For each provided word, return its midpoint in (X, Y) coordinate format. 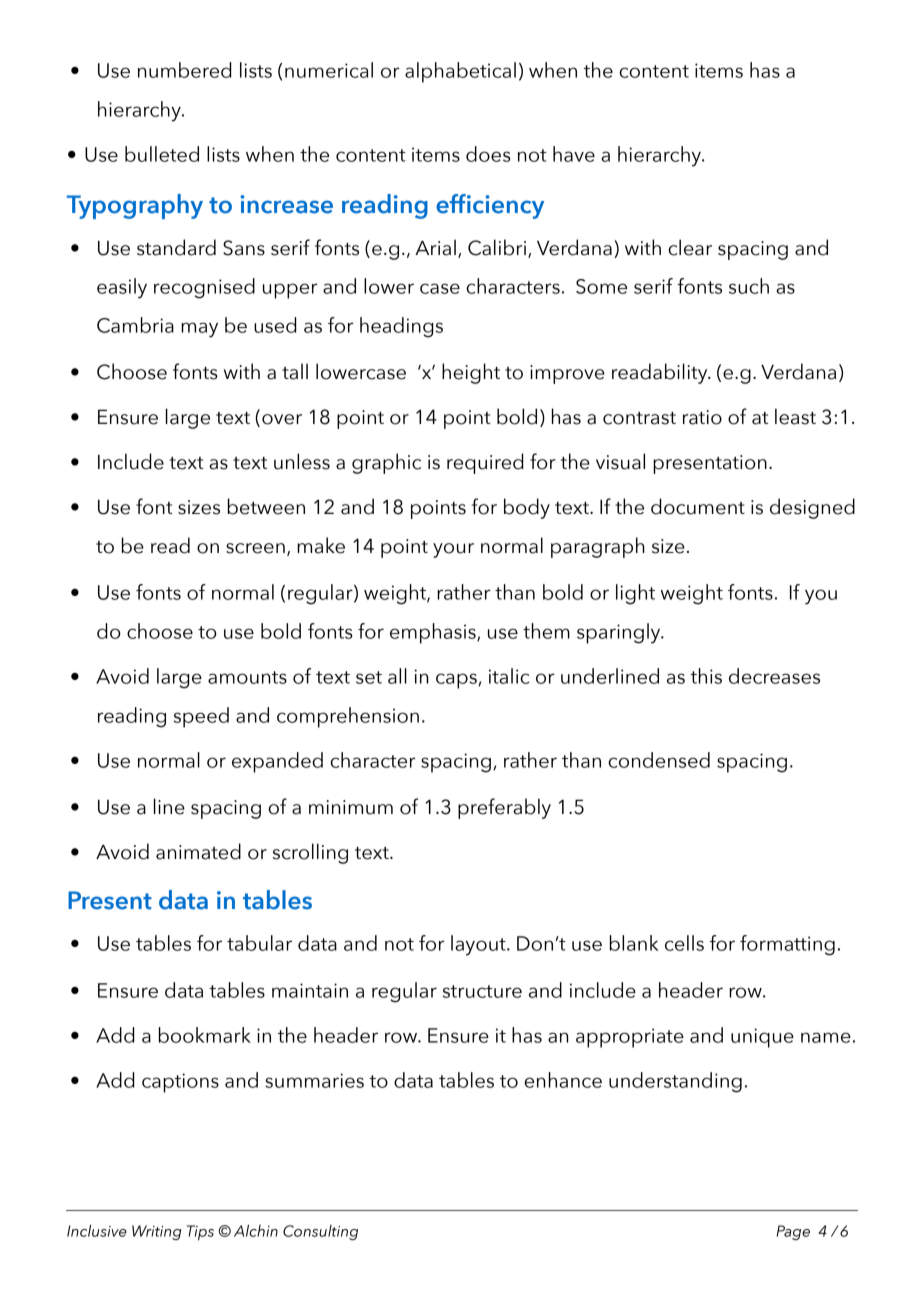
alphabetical (460, 72)
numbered (184, 70)
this (706, 676)
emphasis (434, 633)
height (471, 373)
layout (479, 945)
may (199, 330)
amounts (247, 677)
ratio (702, 417)
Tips (200, 1233)
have (574, 154)
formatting (787, 945)
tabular (259, 943)
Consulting (320, 1232)
